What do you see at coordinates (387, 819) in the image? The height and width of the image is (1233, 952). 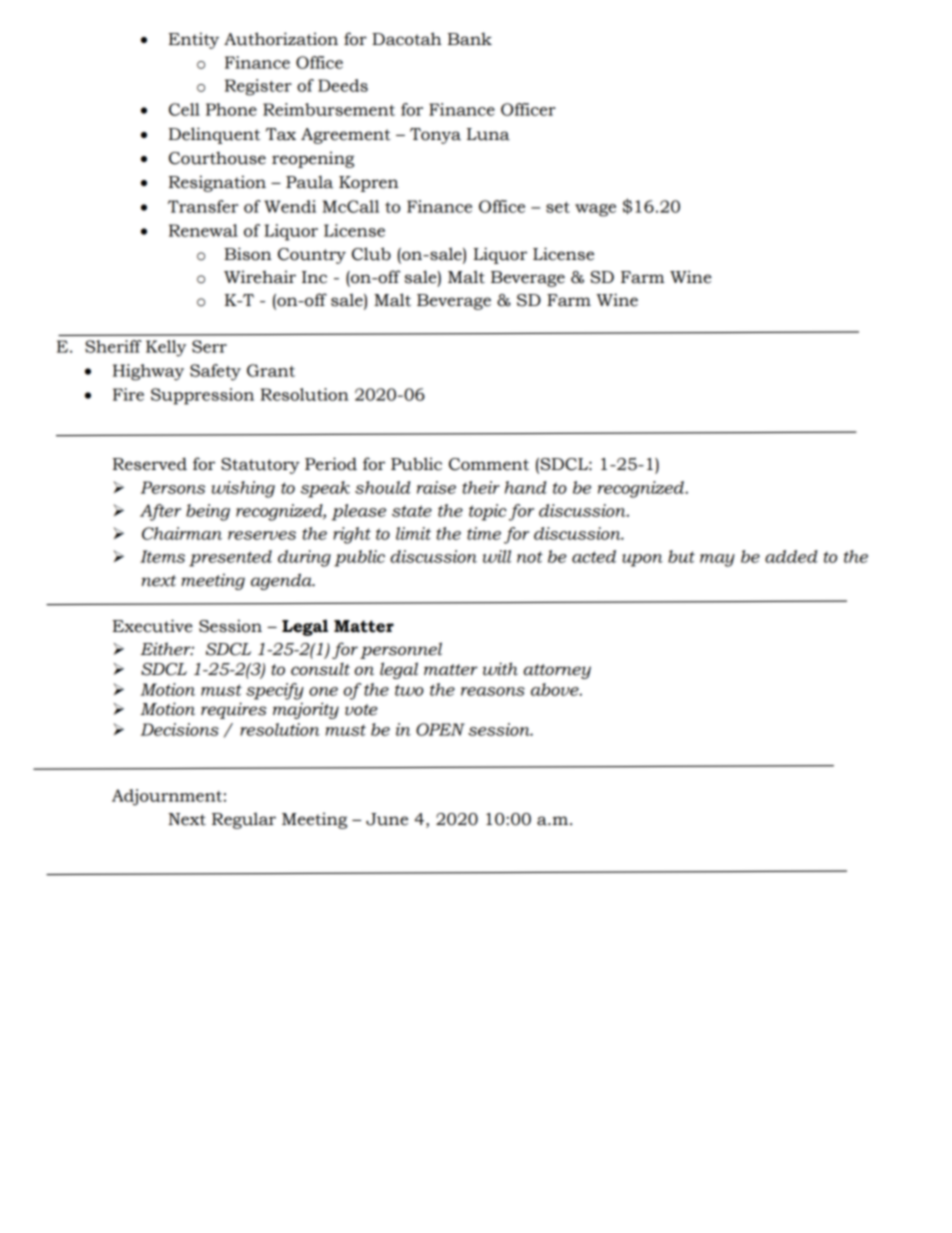 I see `June` at bounding box center [387, 819].
